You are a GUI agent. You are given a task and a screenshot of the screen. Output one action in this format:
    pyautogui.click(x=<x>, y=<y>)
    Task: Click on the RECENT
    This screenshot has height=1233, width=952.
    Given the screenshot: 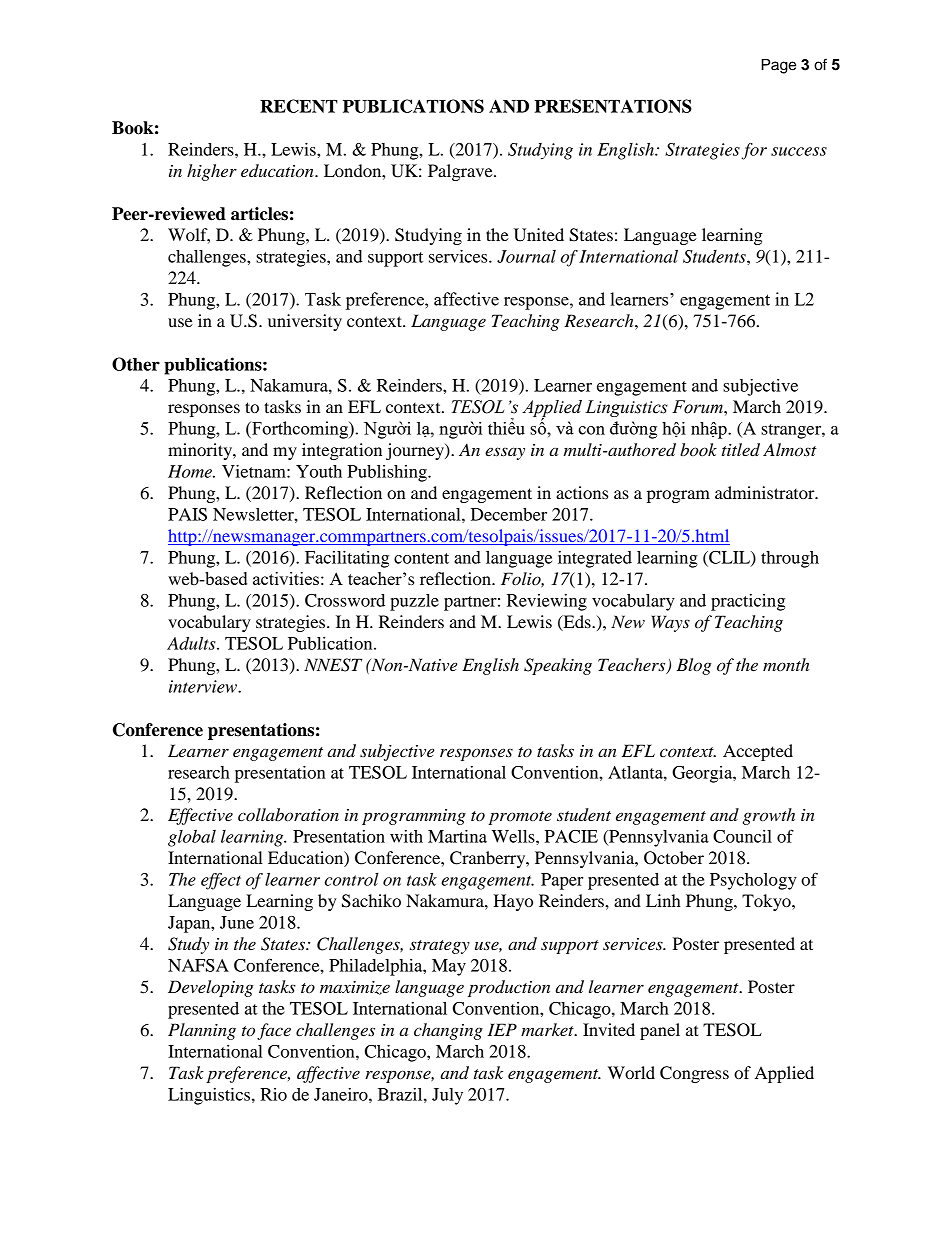 What is the action you would take?
    pyautogui.click(x=299, y=106)
